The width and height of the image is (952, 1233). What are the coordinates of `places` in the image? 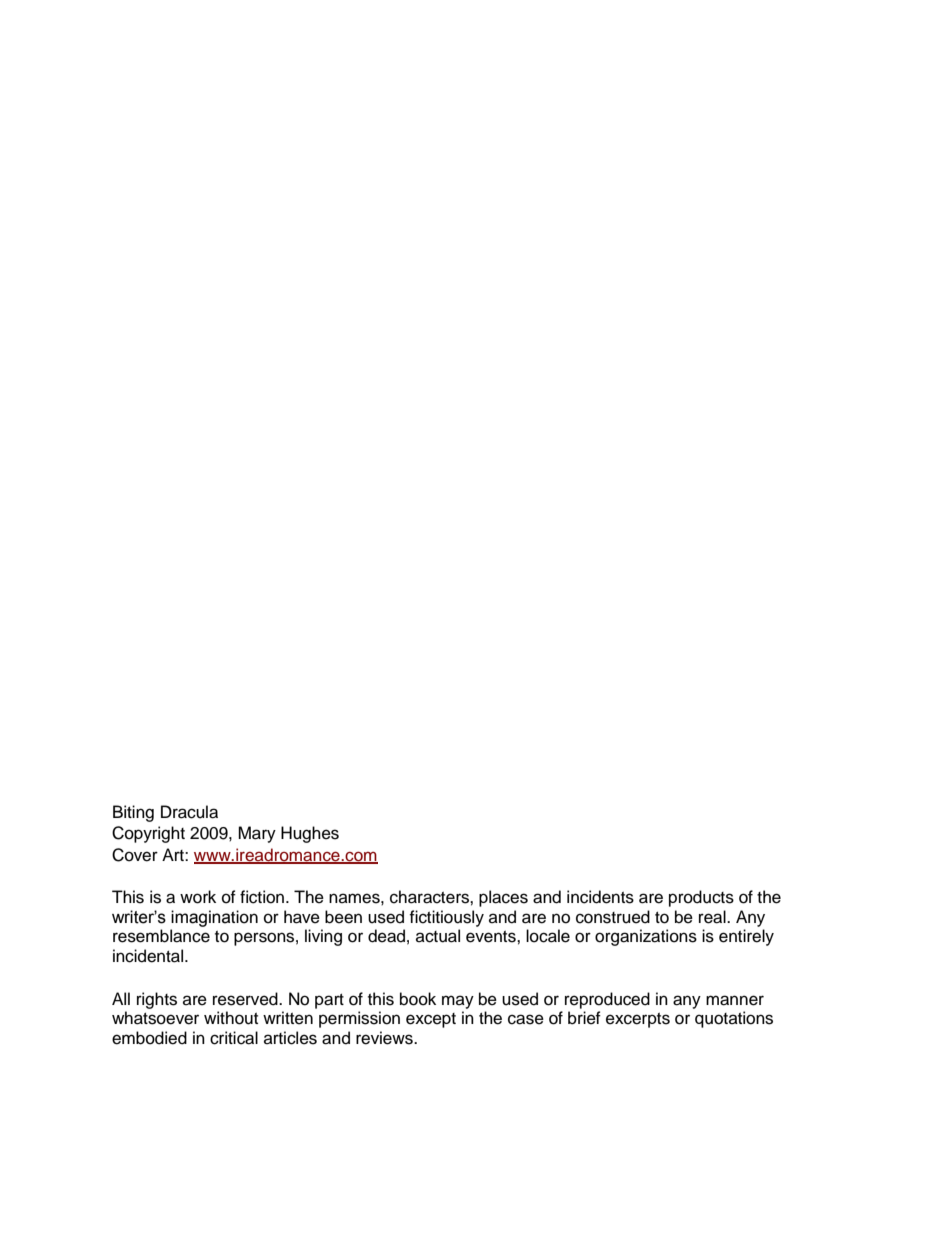 It's located at (503, 898).
